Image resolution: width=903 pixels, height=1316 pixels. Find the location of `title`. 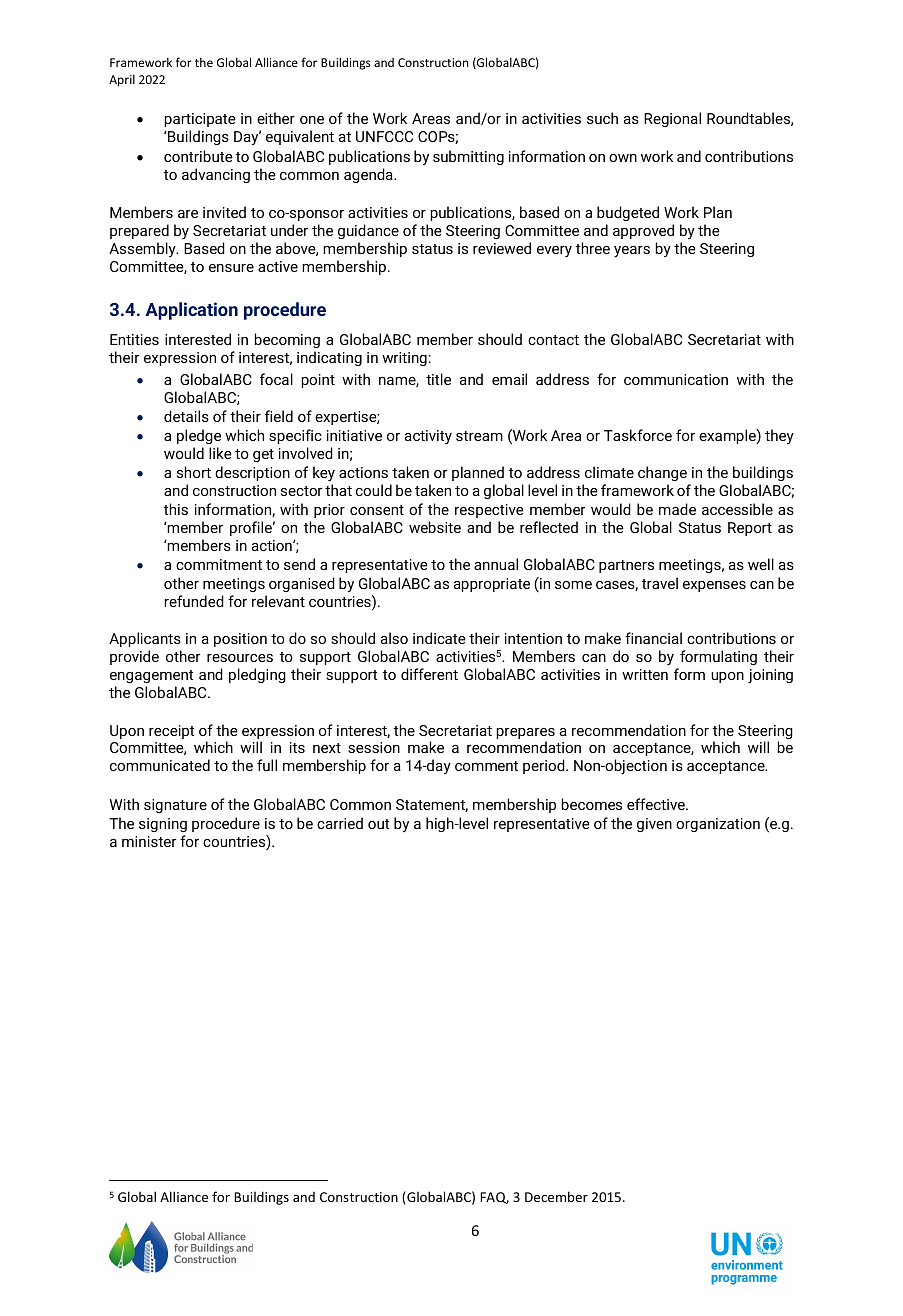

title is located at coordinates (438, 379).
